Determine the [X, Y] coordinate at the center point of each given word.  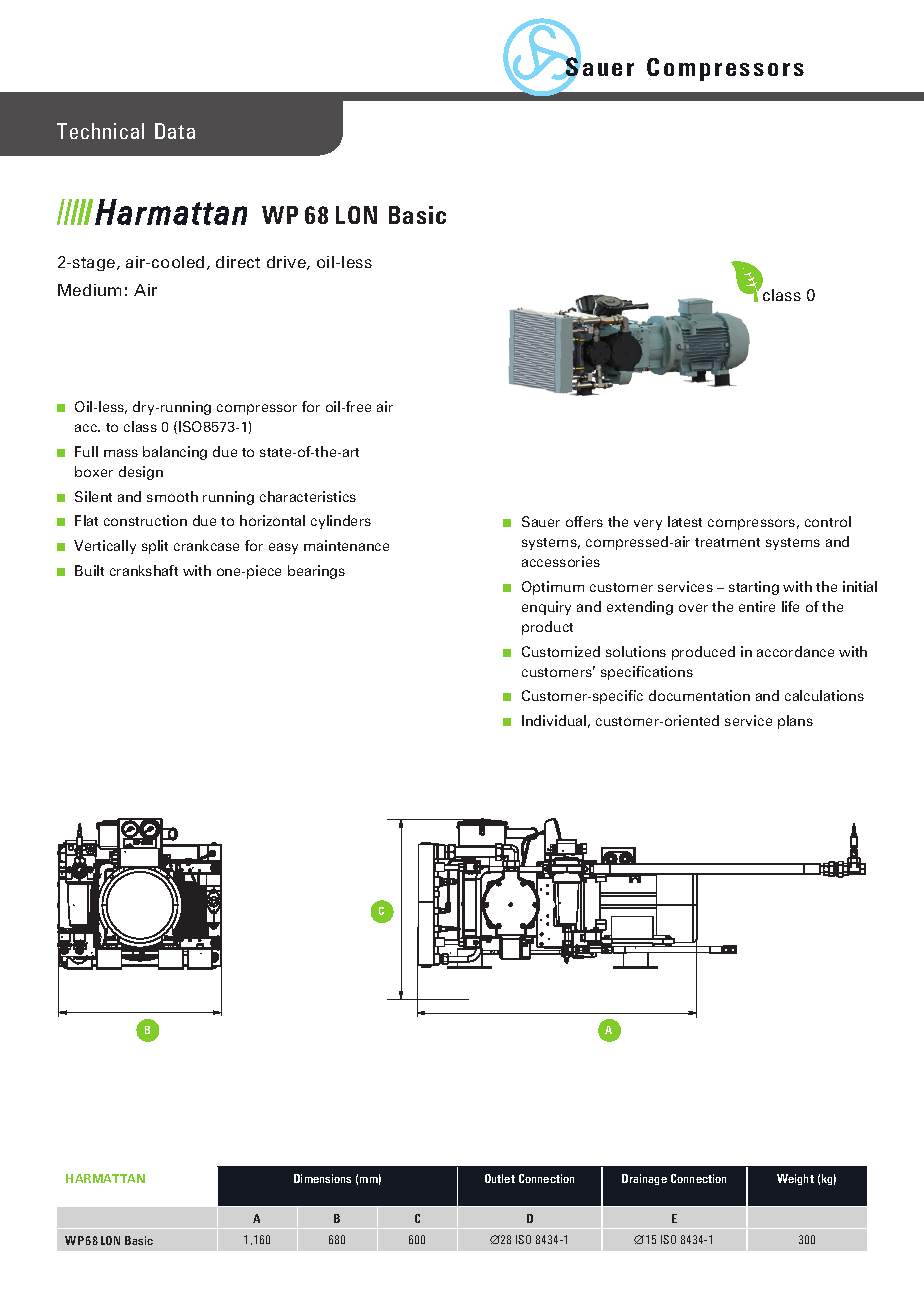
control [828, 521]
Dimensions [322, 1178]
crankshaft [144, 570]
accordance [795, 651]
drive [287, 263]
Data [175, 131]
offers [584, 521]
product [547, 628]
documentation [699, 695]
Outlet [500, 1178]
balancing [175, 453]
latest [685, 521]
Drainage [644, 1179]
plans [795, 722]
